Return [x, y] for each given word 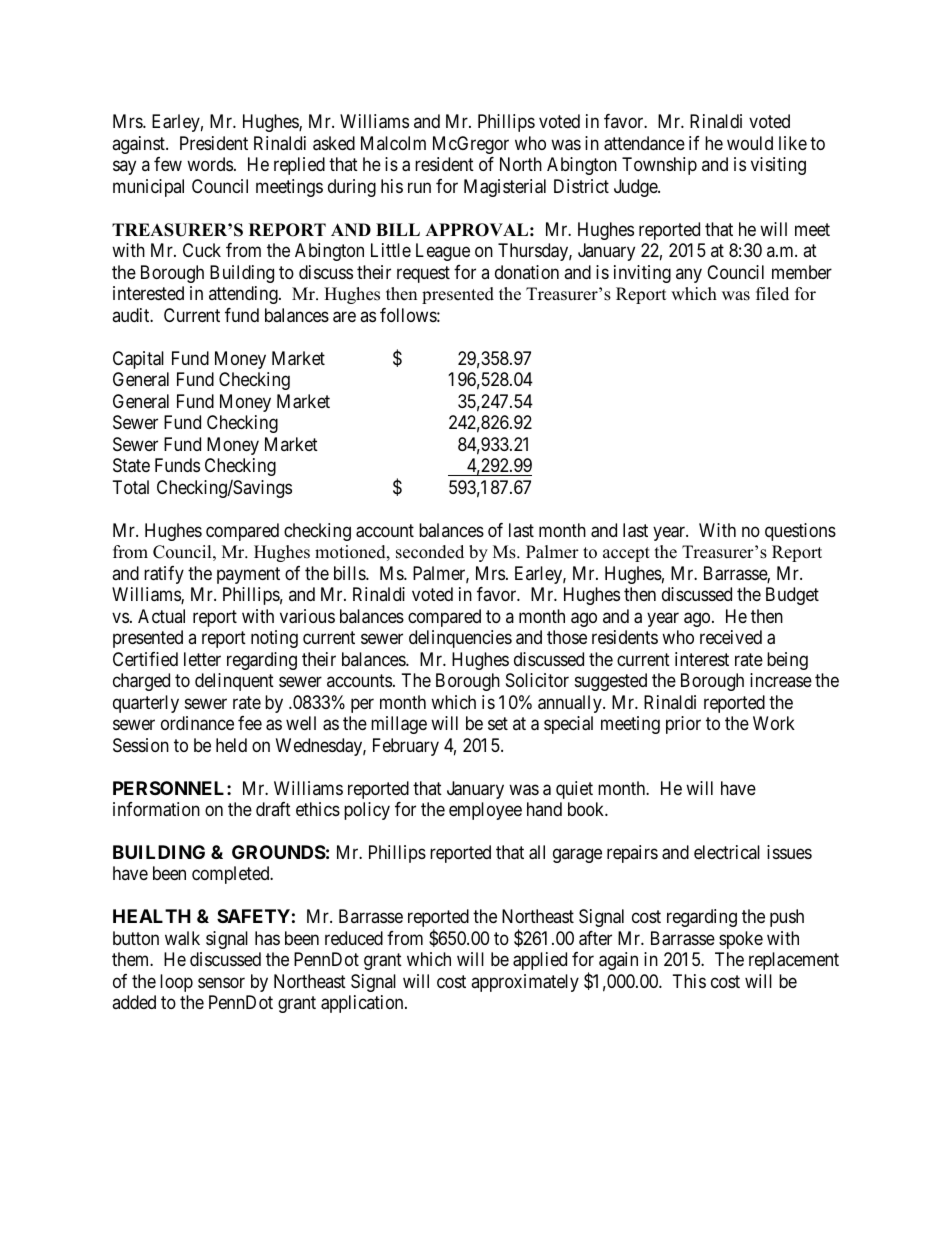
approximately [525, 983]
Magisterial [505, 188]
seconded [430, 552]
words [210, 164]
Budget [792, 596]
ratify [164, 575]
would [750, 143]
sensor [221, 982]
